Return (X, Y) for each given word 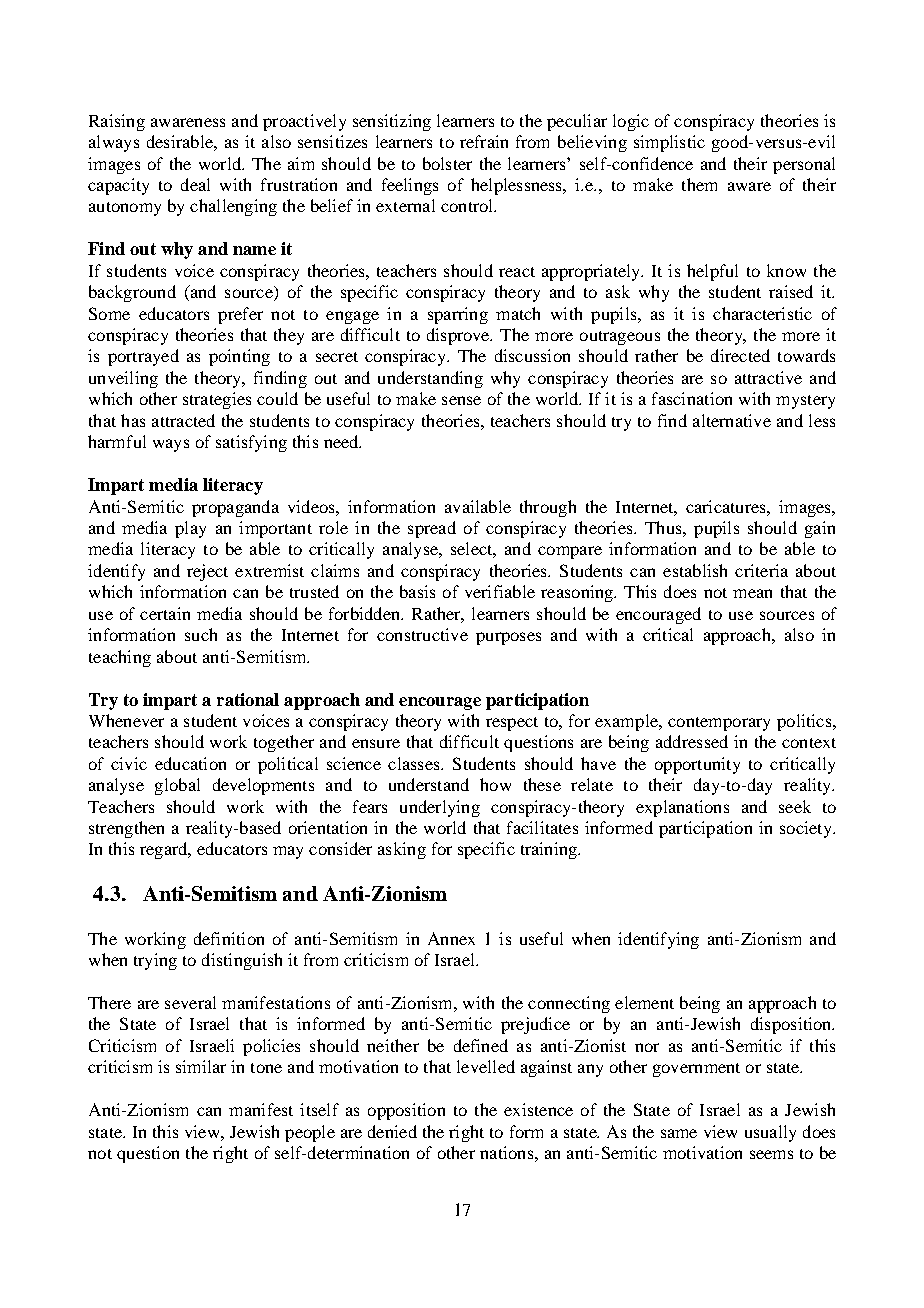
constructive (422, 634)
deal (195, 184)
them (699, 184)
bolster (447, 163)
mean (752, 593)
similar (201, 1066)
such (201, 634)
